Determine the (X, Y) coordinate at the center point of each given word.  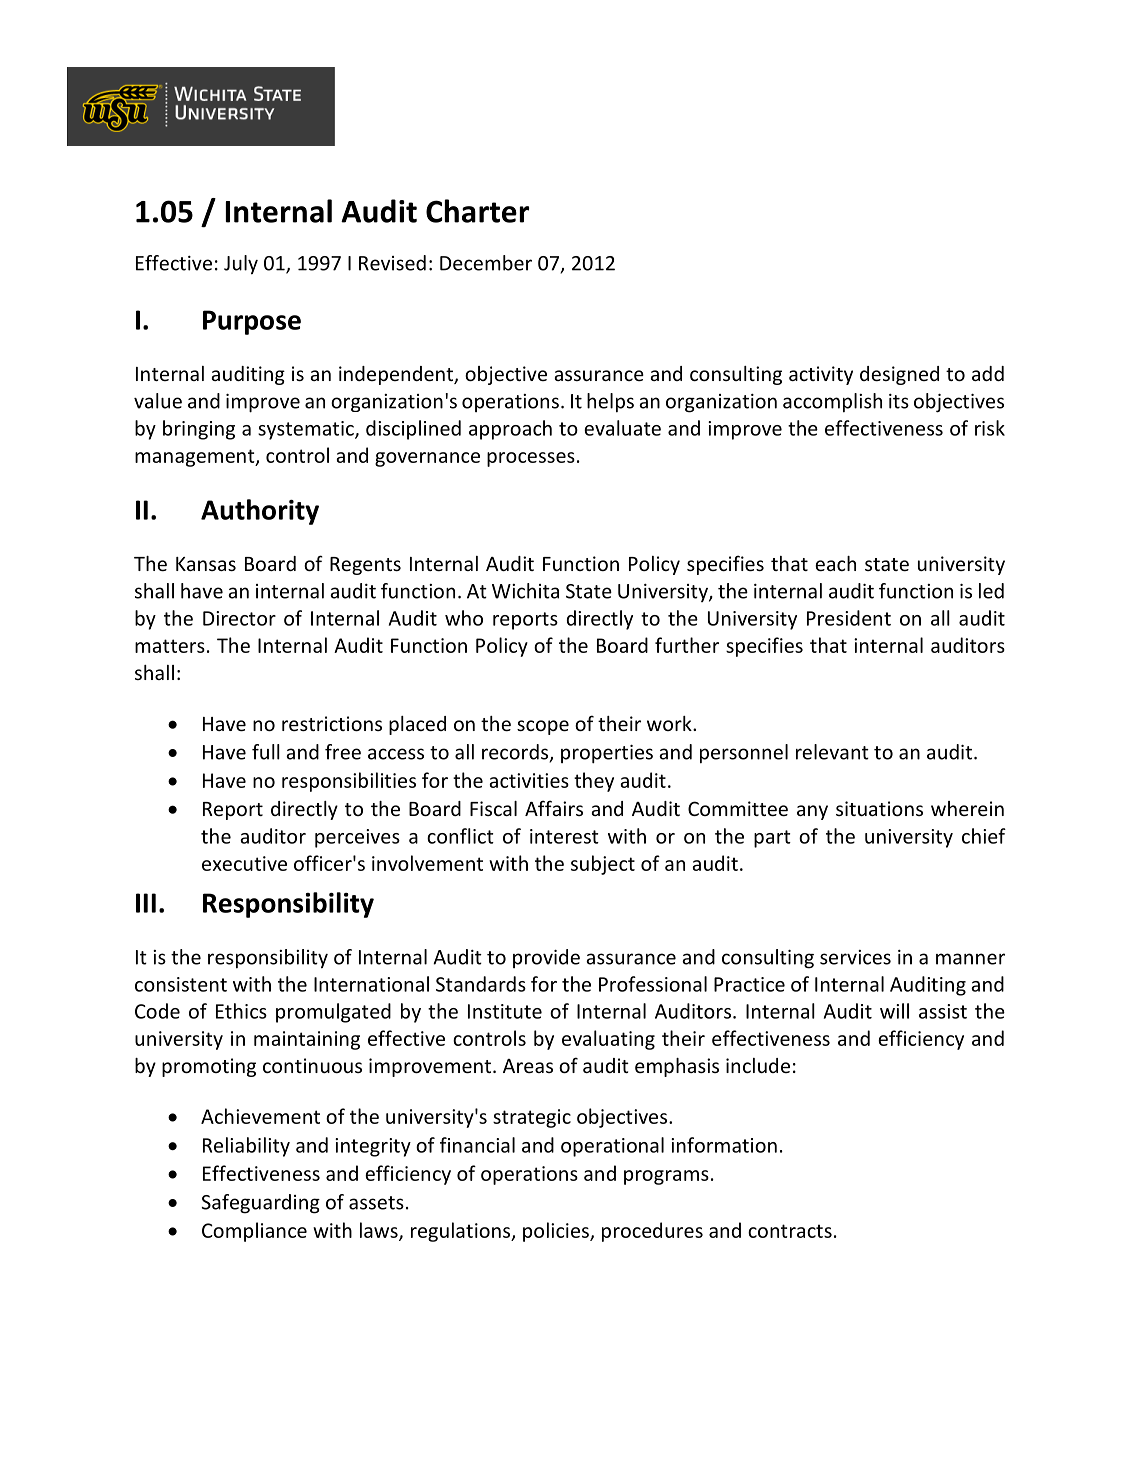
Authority (260, 512)
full (266, 752)
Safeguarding (260, 1204)
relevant (832, 752)
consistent (181, 984)
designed (899, 375)
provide (546, 958)
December (486, 263)
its (899, 401)
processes (531, 459)
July (241, 265)
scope (543, 727)
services (855, 957)
